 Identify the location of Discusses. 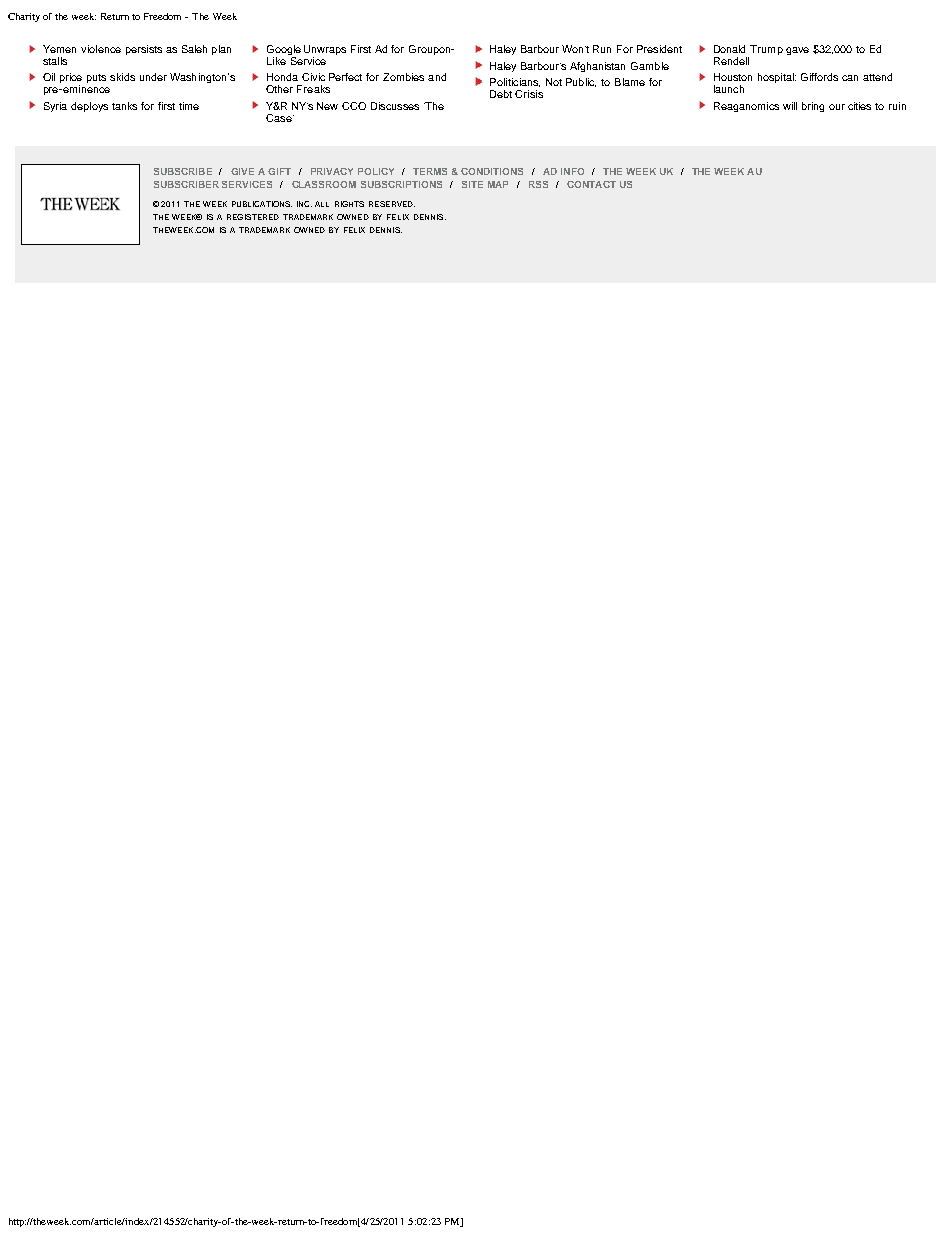
(395, 106).
